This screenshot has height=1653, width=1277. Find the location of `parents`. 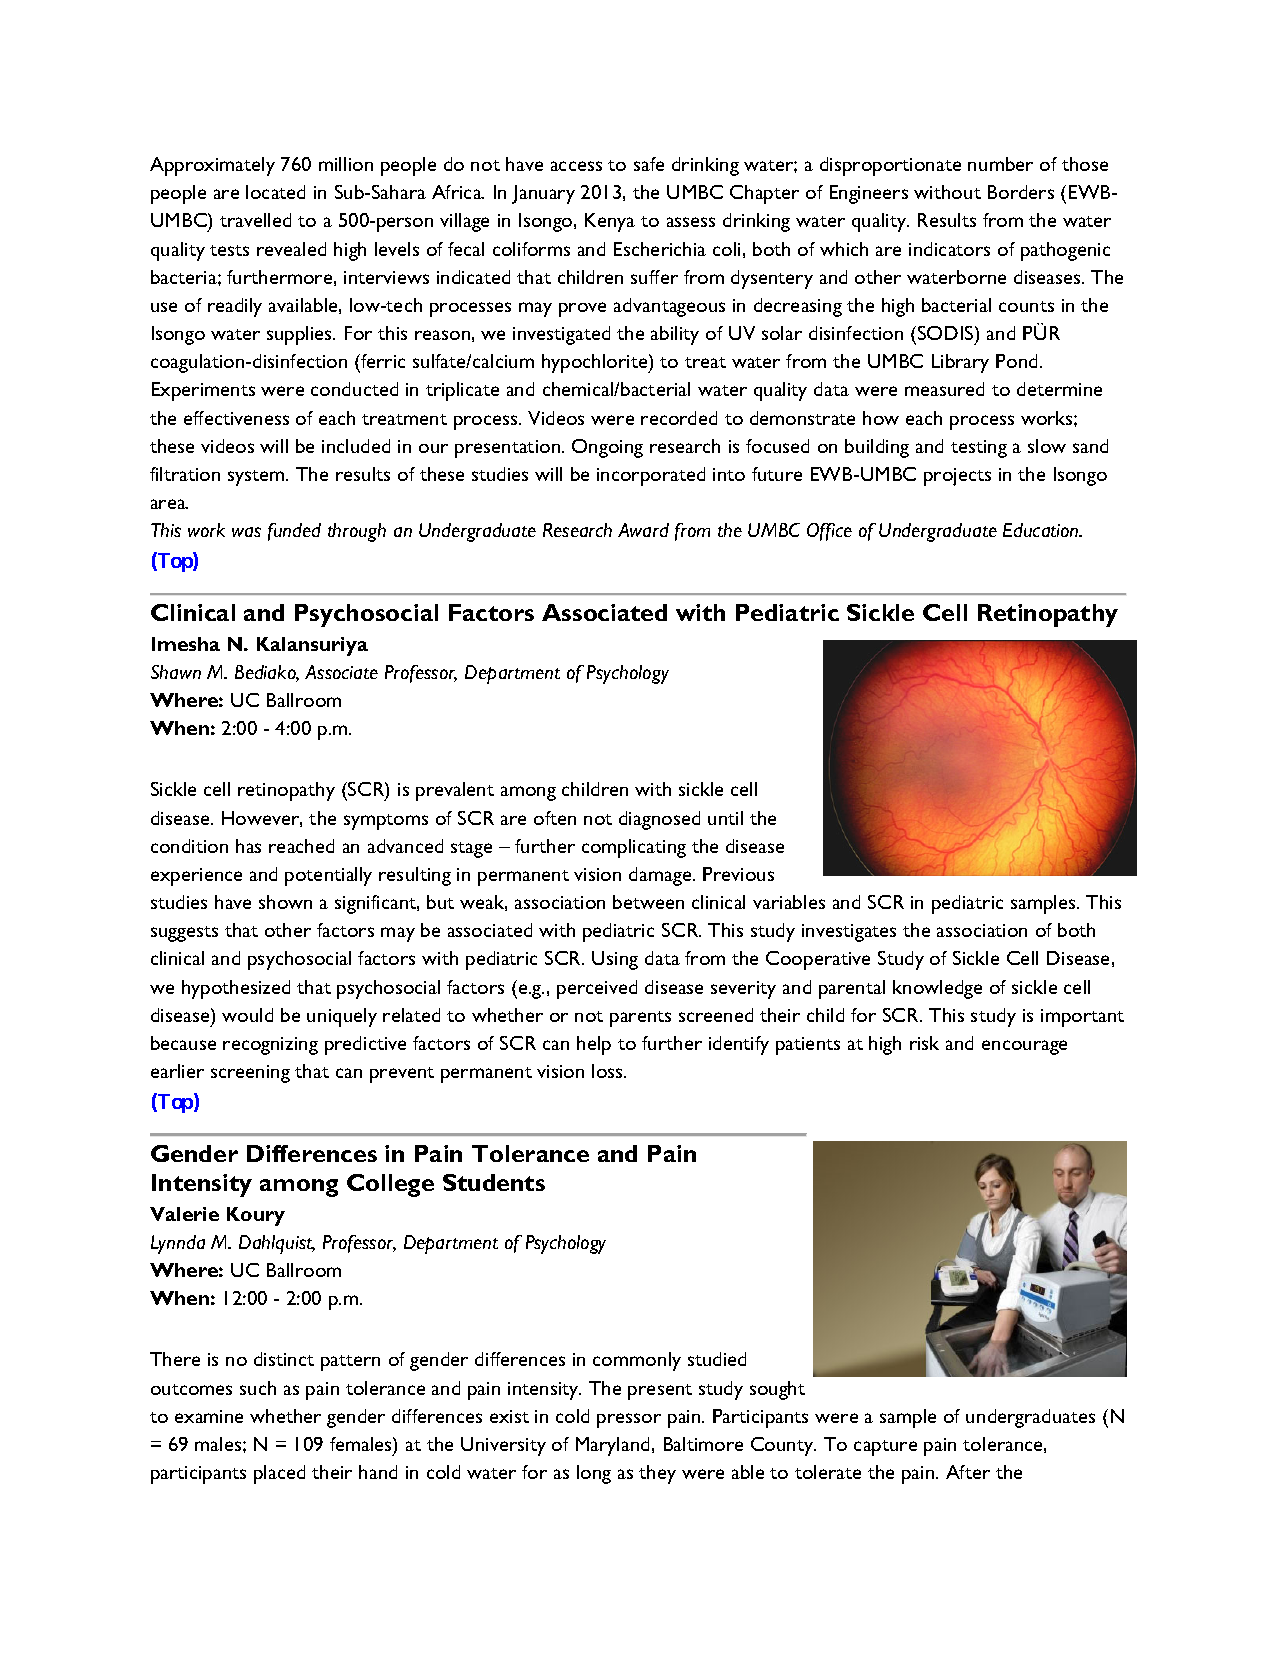

parents is located at coordinates (640, 1019).
